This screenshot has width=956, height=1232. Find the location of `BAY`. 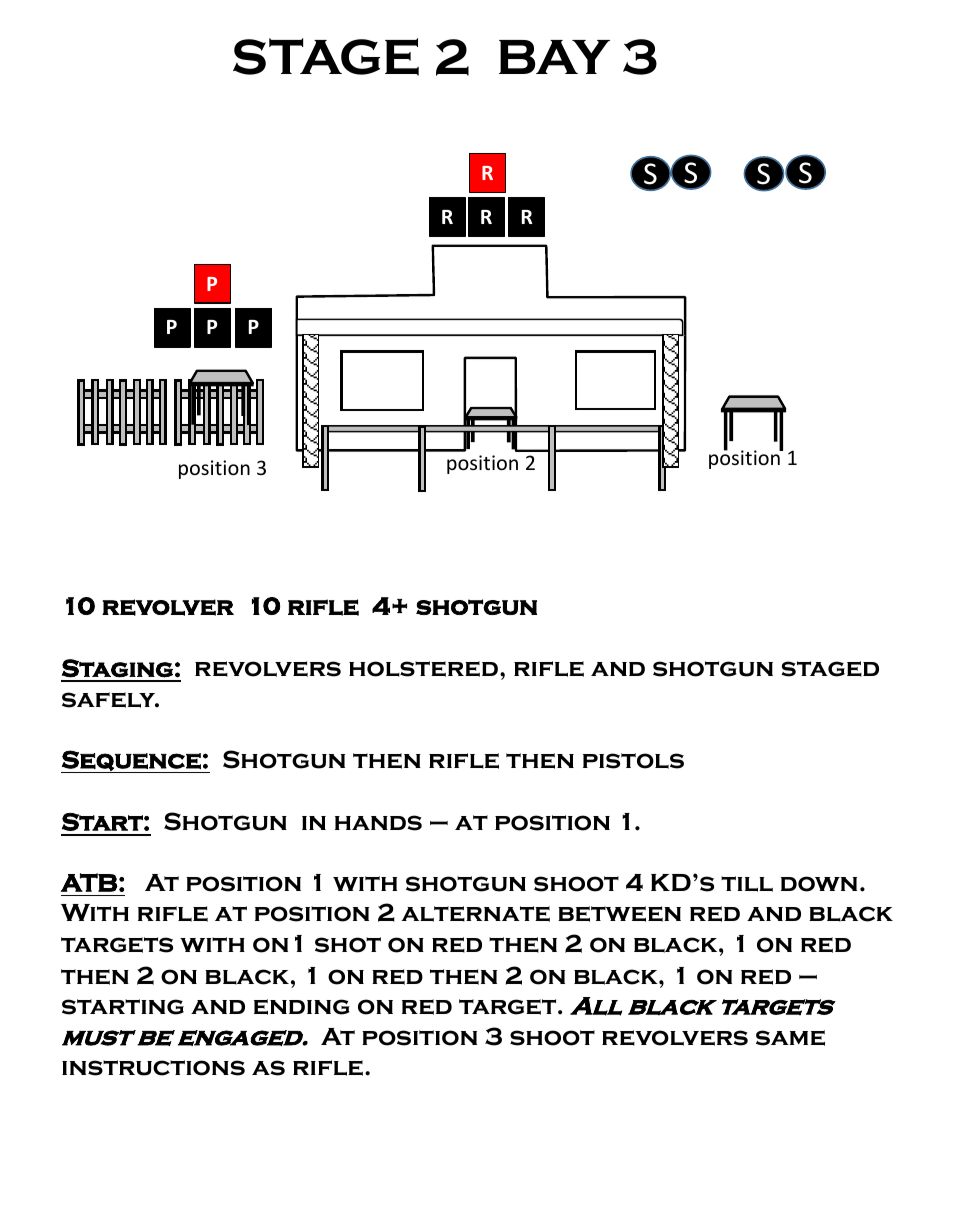

BAY is located at coordinates (554, 57).
